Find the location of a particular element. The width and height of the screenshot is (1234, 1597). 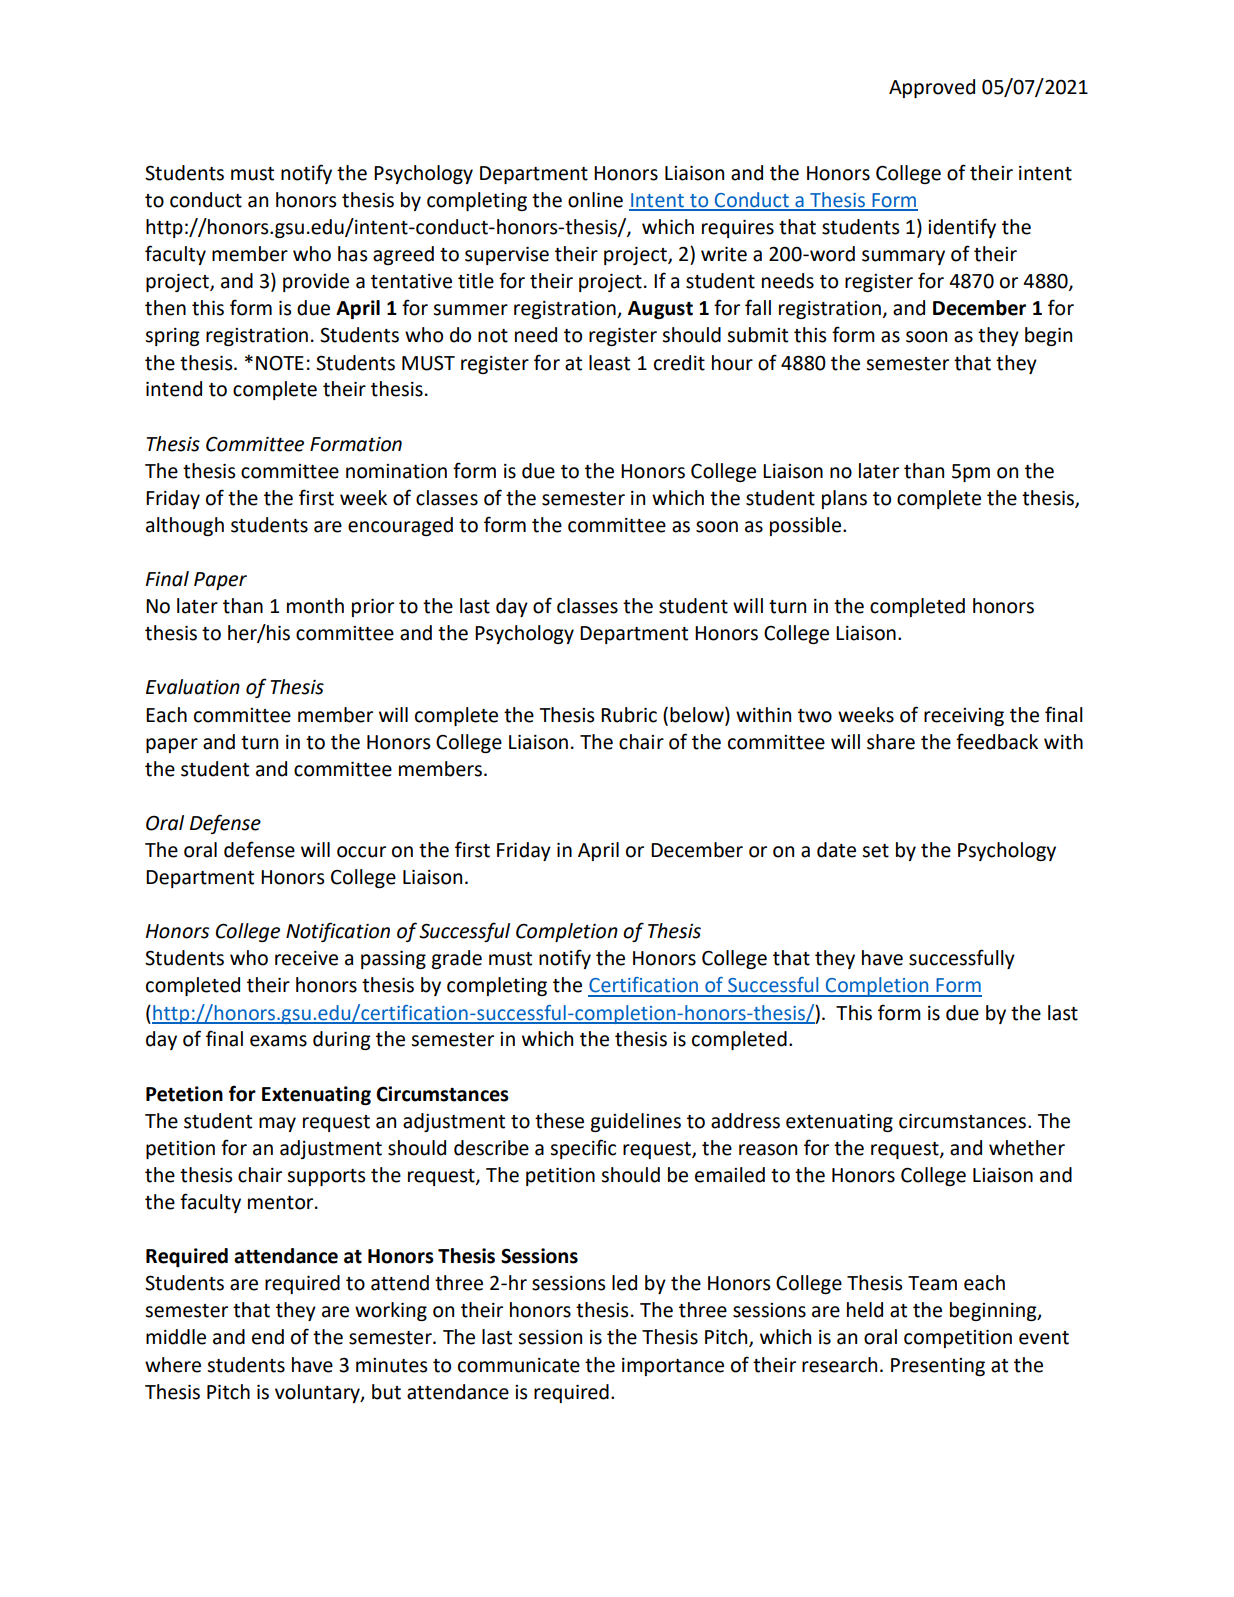

Presenting is located at coordinates (938, 1367).
